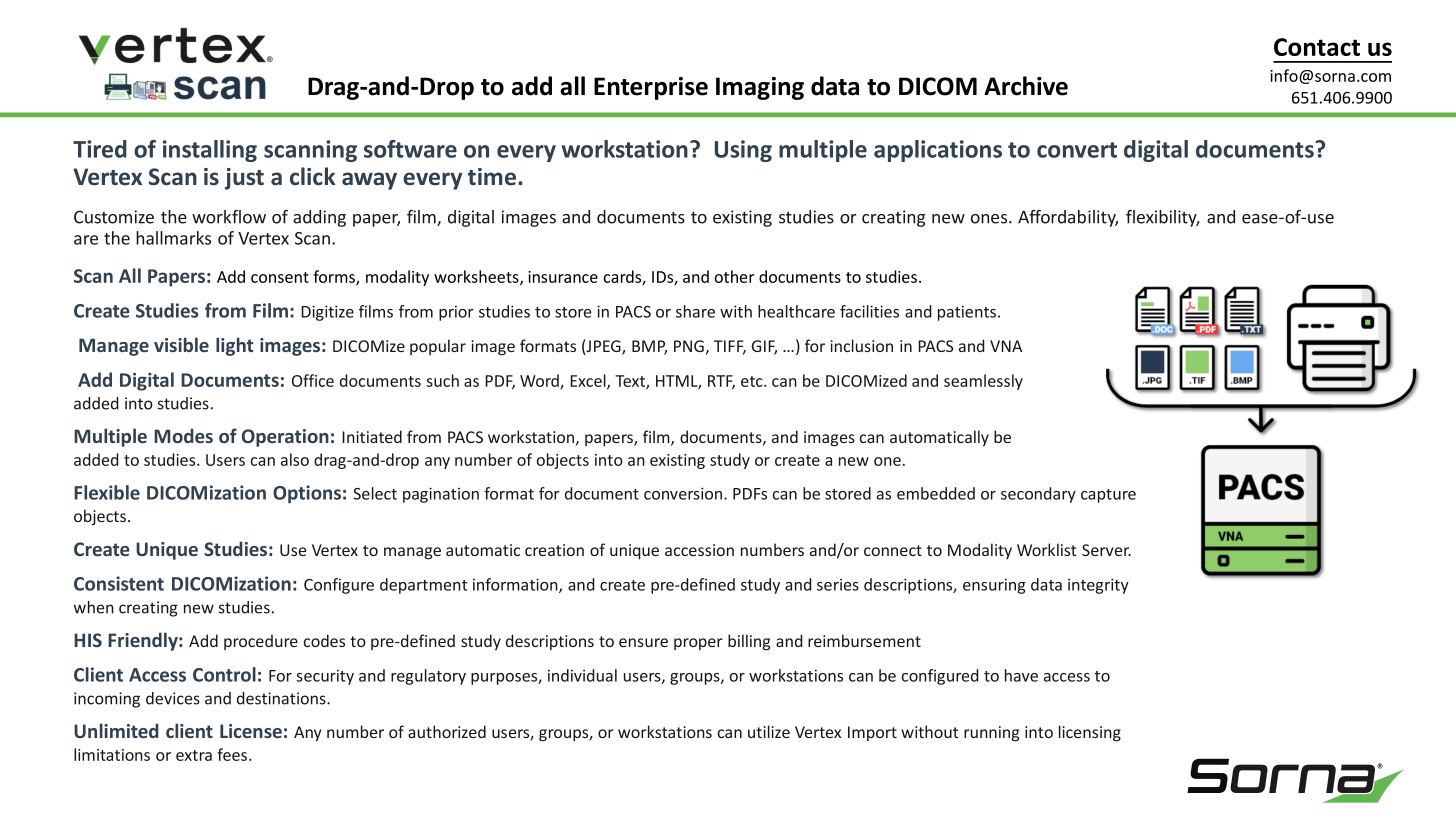 The image size is (1456, 819). I want to click on consent, so click(280, 277).
